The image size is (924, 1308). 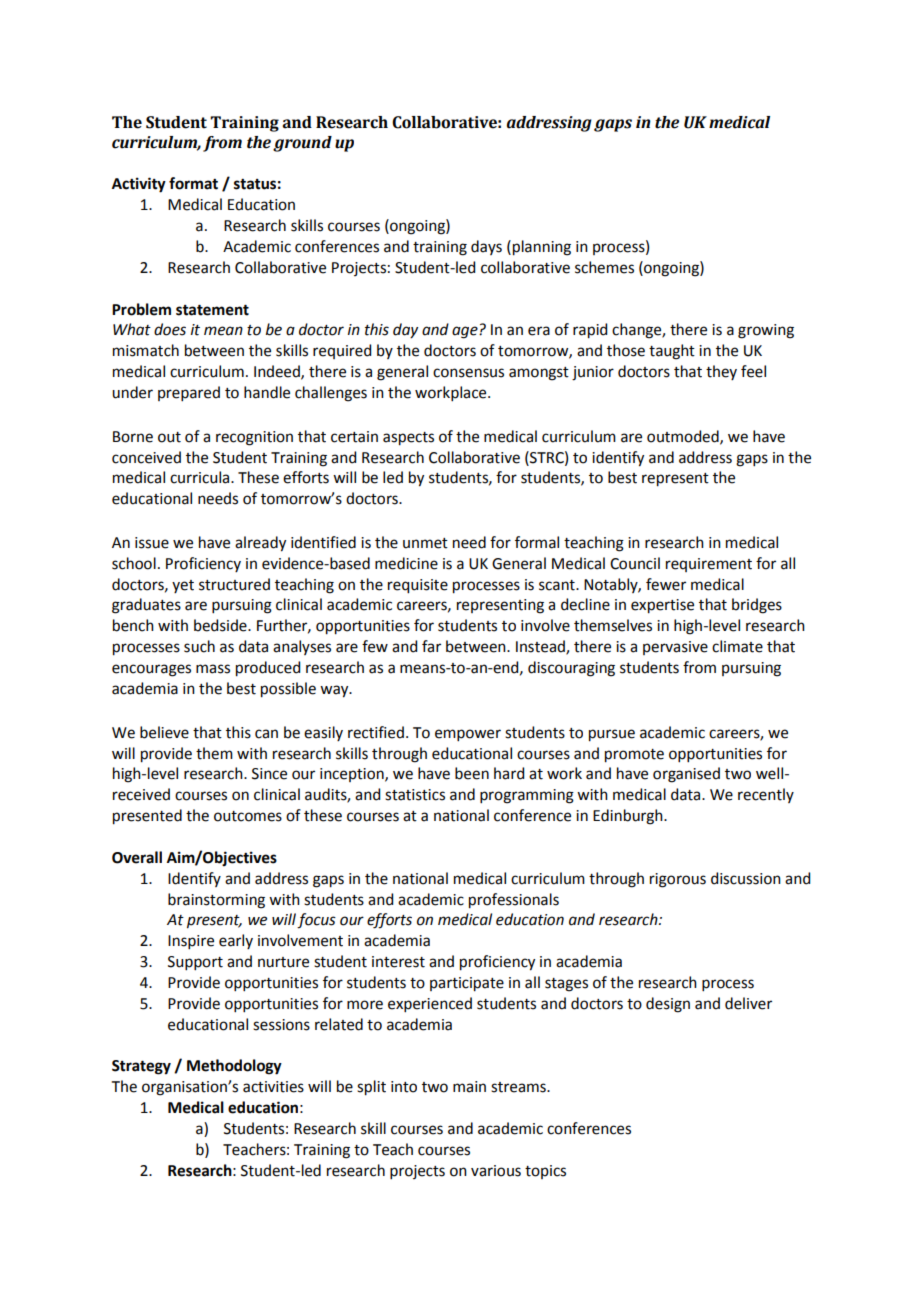 I want to click on topics, so click(x=545, y=1172).
